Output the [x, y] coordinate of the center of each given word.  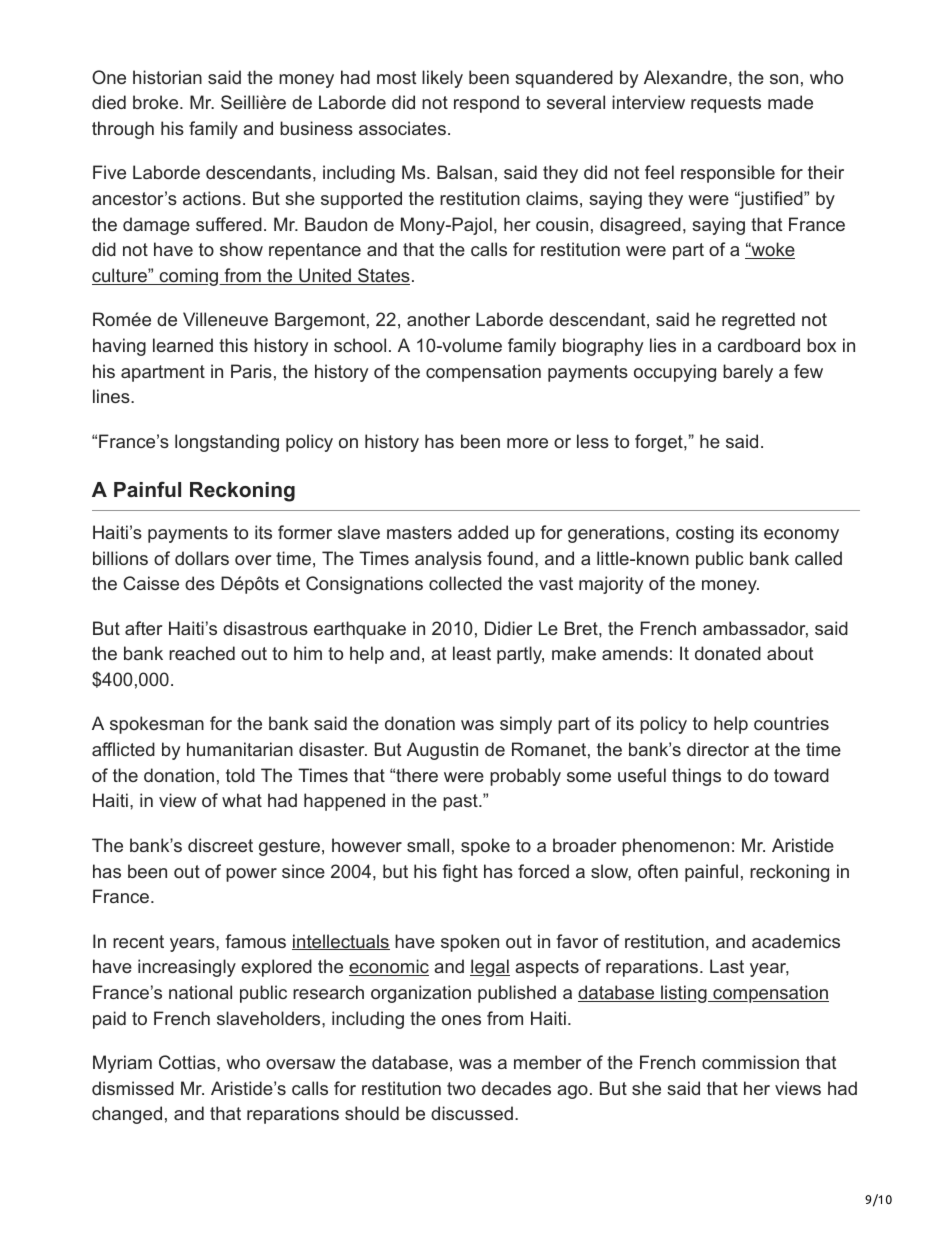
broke [157, 102]
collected [465, 583]
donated [728, 653]
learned [183, 345]
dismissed [133, 1088]
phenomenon [675, 847]
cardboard [759, 345]
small [428, 845]
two [461, 1088]
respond [486, 104]
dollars [202, 558]
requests [726, 104]
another [438, 319]
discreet [220, 845]
